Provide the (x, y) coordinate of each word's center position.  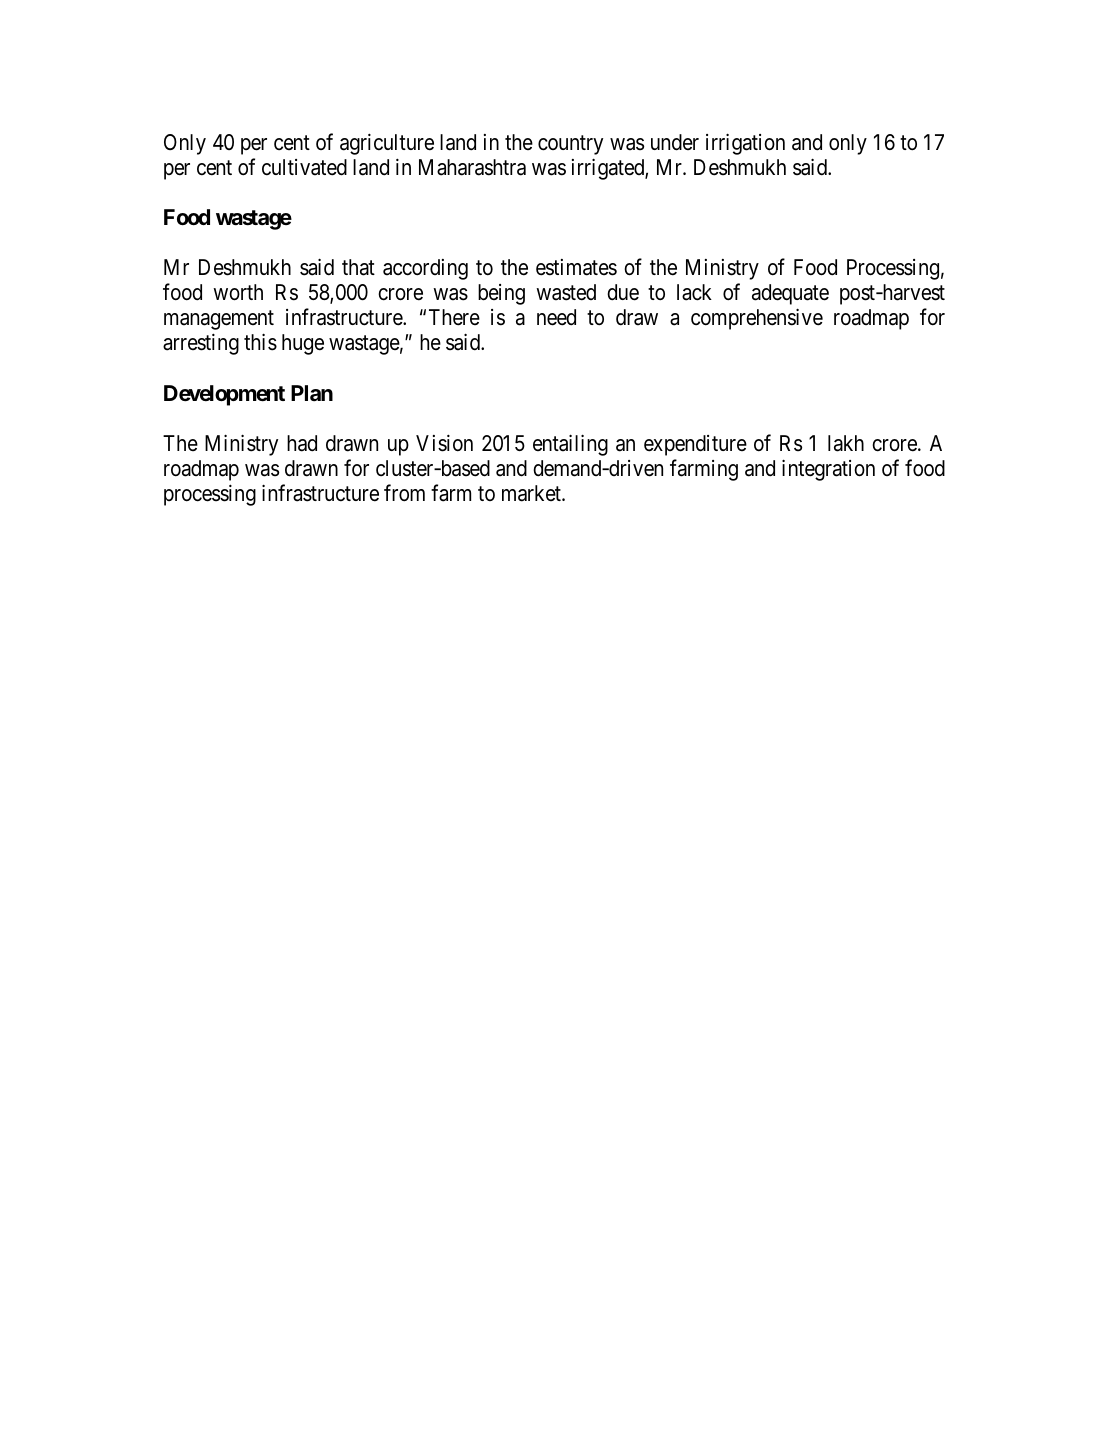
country (570, 145)
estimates (576, 267)
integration (828, 470)
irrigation (745, 144)
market (532, 493)
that (358, 267)
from (404, 493)
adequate (790, 294)
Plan (312, 393)
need (556, 317)
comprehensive (757, 319)
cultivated (304, 167)
